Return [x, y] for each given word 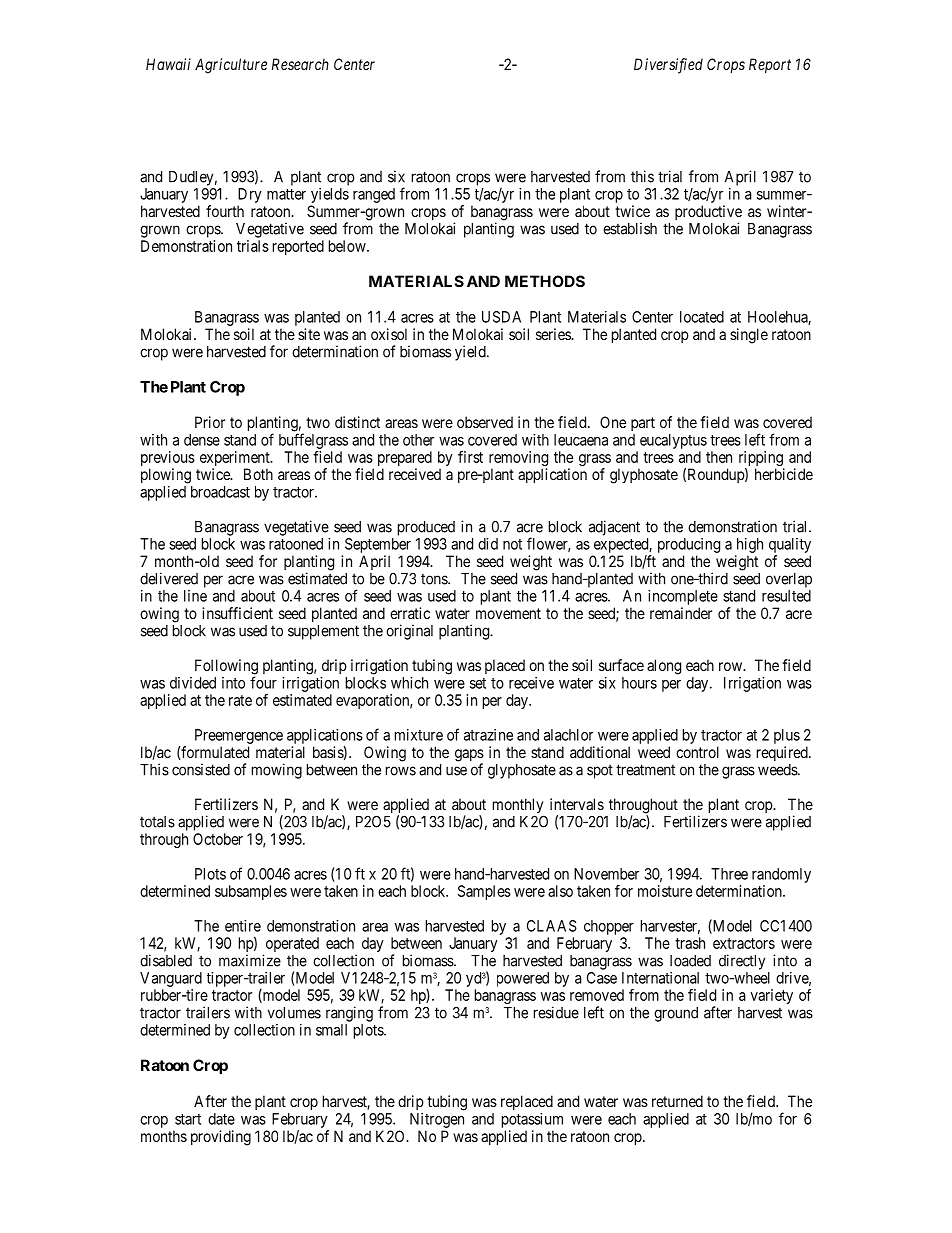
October [218, 839]
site [309, 334]
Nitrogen [437, 1120]
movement [508, 613]
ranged [374, 195]
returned [677, 1101]
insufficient [237, 613]
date [221, 1119]
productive [708, 214]
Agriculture [231, 66]
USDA [501, 317]
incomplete [683, 597]
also [560, 891]
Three [729, 874]
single [749, 336]
